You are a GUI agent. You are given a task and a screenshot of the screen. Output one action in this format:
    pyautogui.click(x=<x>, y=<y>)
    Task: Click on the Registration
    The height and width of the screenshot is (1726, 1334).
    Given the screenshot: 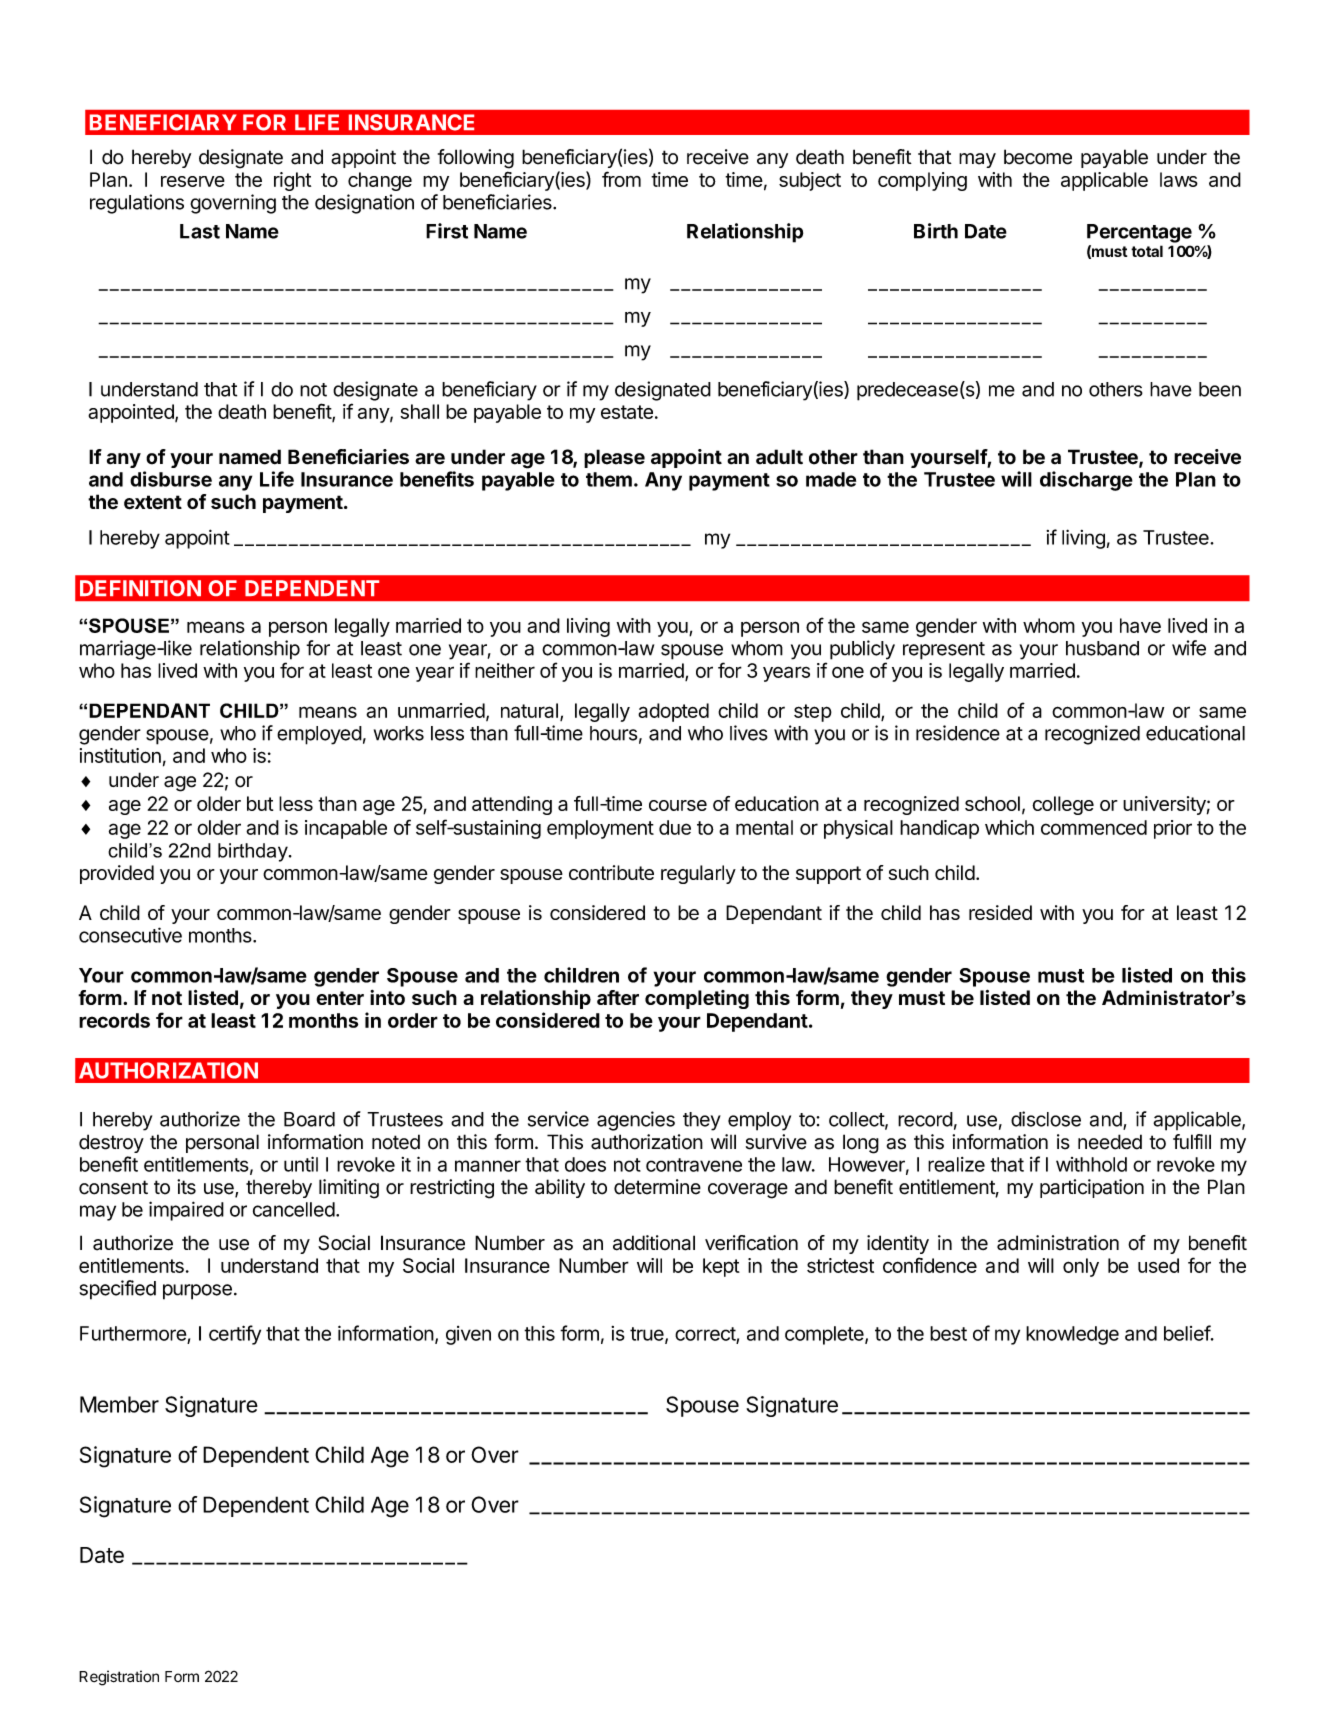 What is the action you would take?
    pyautogui.click(x=119, y=1678)
